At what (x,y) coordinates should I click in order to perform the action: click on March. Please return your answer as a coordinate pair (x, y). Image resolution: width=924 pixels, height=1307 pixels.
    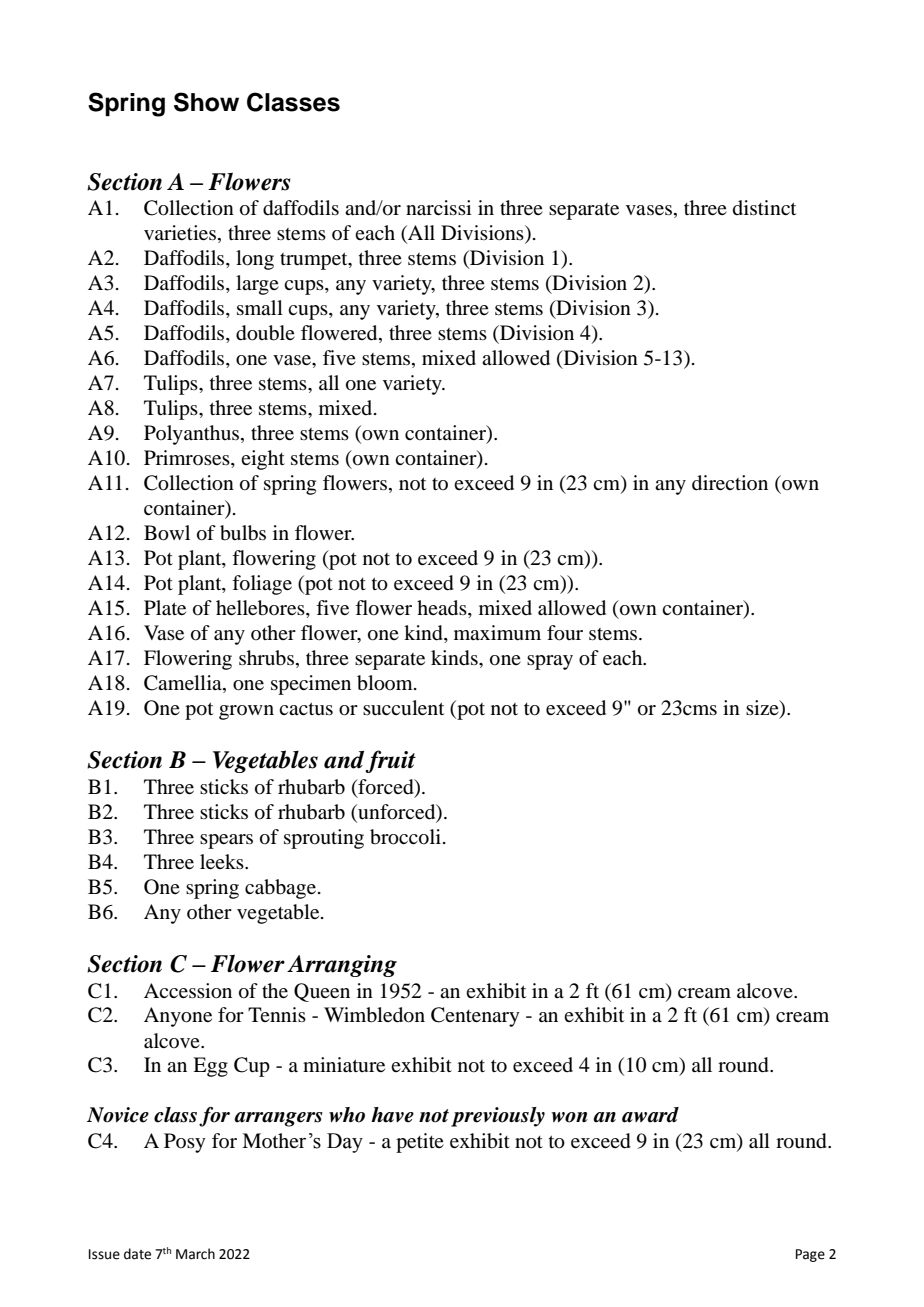
    Looking at the image, I should click on (195, 1254).
